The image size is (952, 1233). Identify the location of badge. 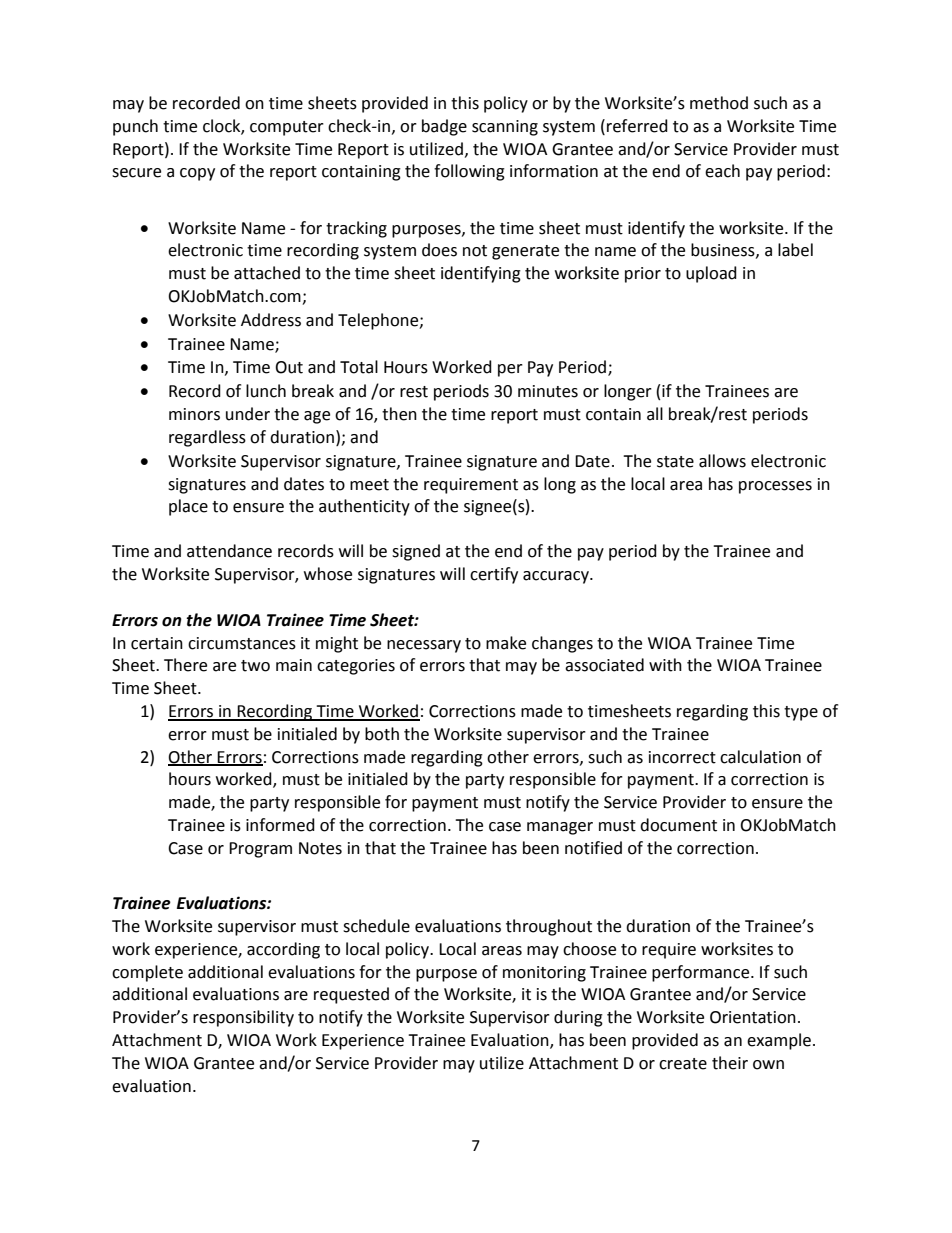
(444, 127).
